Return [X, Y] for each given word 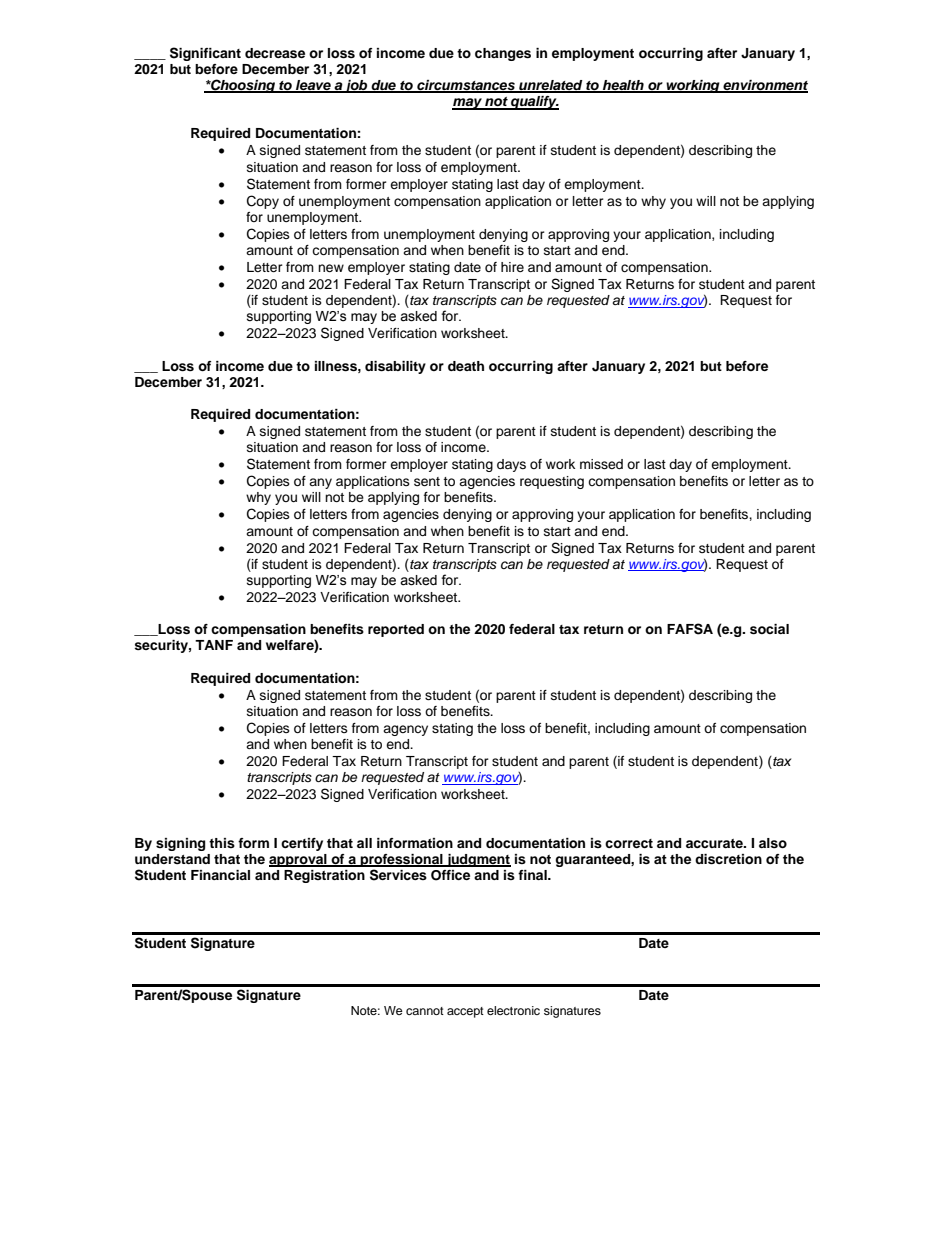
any [320, 483]
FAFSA [690, 629]
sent [427, 481]
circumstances [466, 86]
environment [764, 86]
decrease [275, 53]
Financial [220, 875]
